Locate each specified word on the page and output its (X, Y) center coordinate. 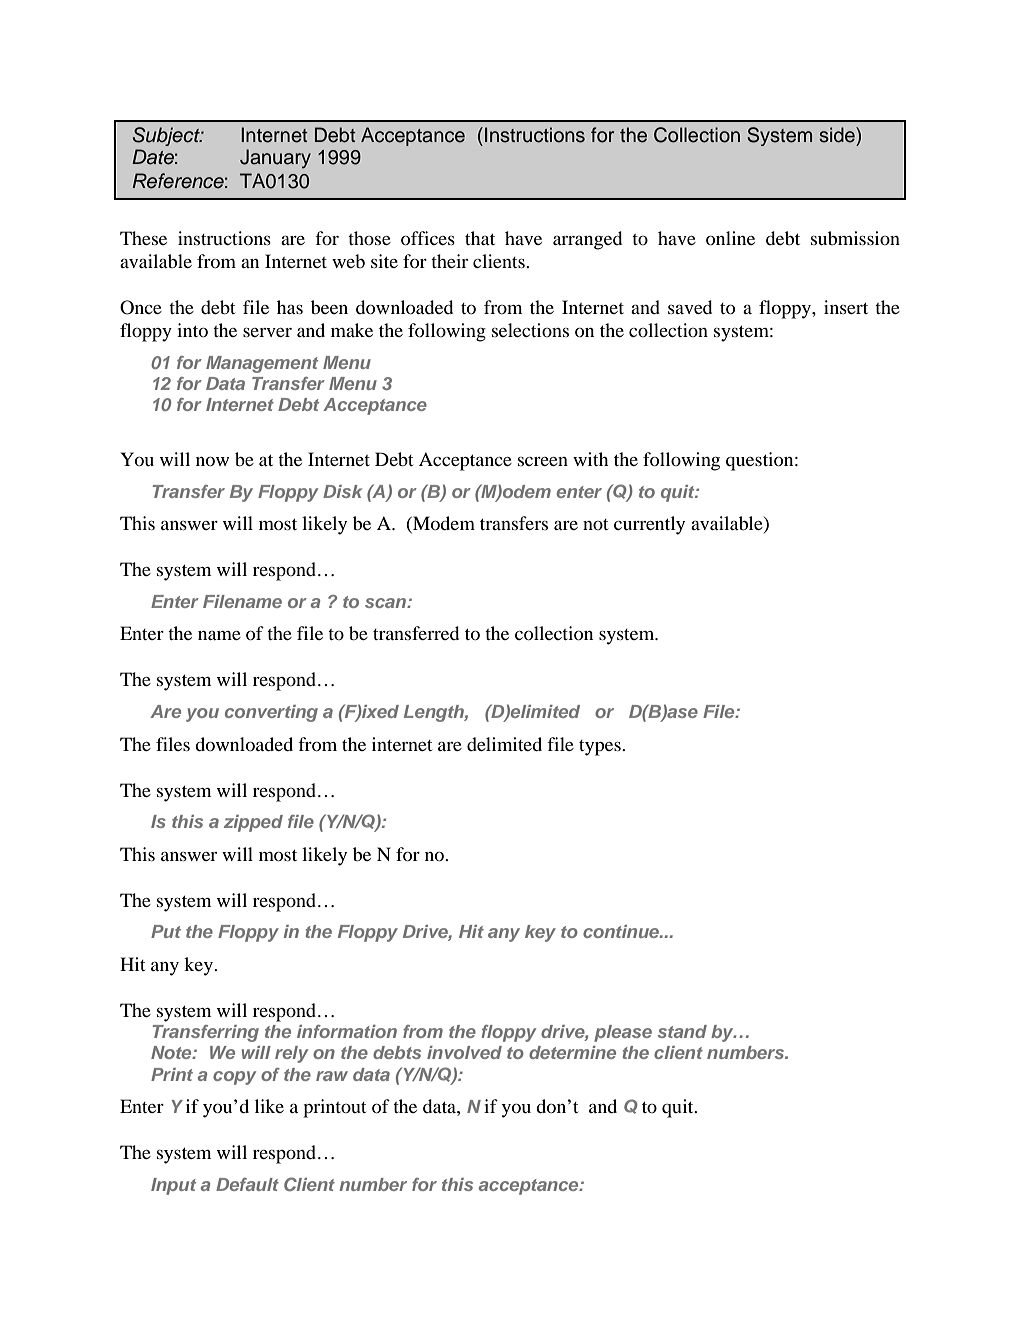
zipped (253, 823)
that (480, 238)
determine (572, 1052)
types (601, 748)
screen (543, 461)
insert (846, 307)
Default (247, 1184)
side (838, 135)
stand (682, 1031)
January (275, 158)
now (212, 461)
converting (271, 713)
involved (464, 1052)
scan (386, 603)
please (623, 1033)
